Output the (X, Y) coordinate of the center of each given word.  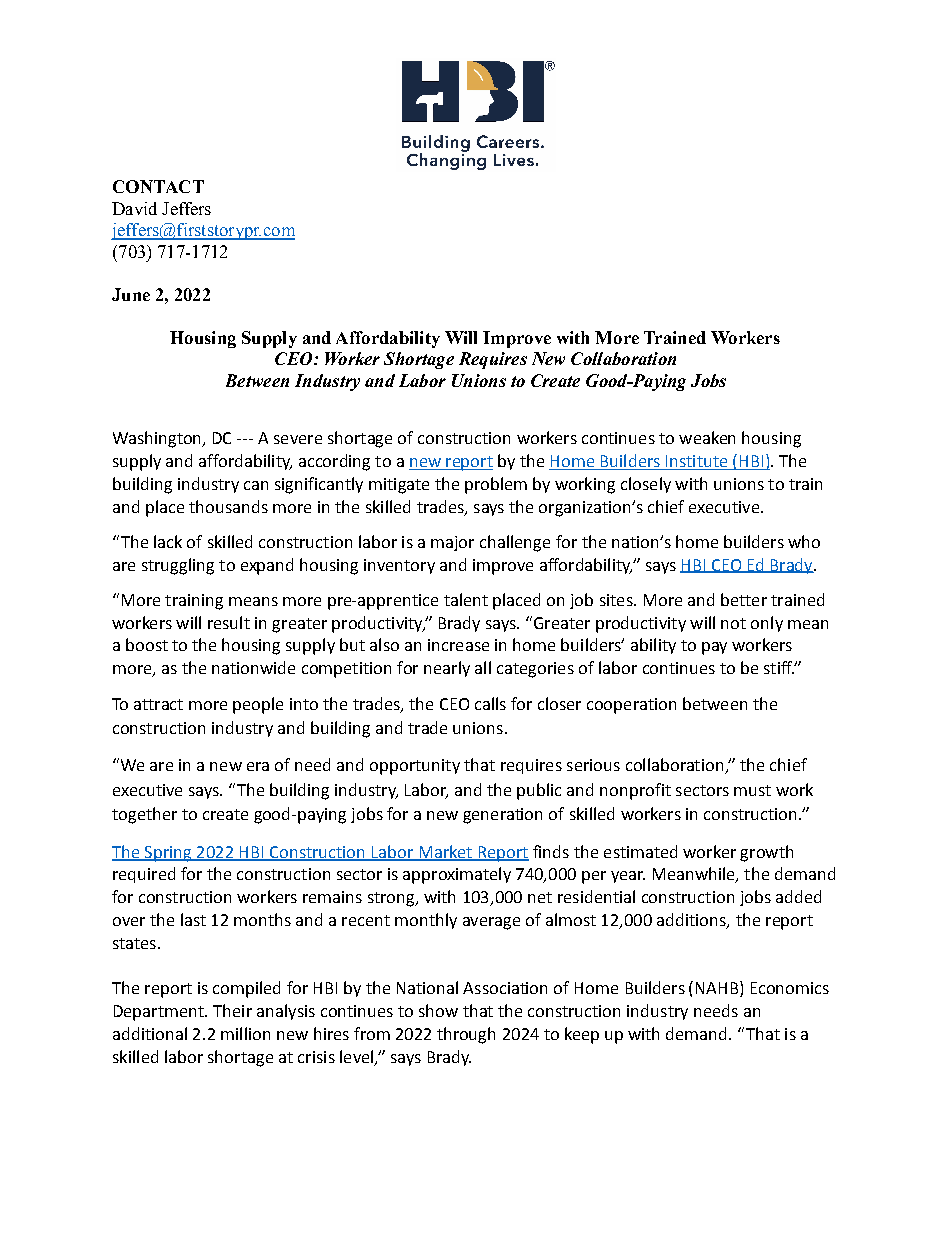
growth (766, 853)
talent (466, 599)
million (245, 1033)
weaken (707, 437)
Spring (168, 854)
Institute (697, 462)
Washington (158, 439)
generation (502, 816)
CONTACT (158, 186)
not (733, 623)
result (229, 622)
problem (496, 485)
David (134, 208)
